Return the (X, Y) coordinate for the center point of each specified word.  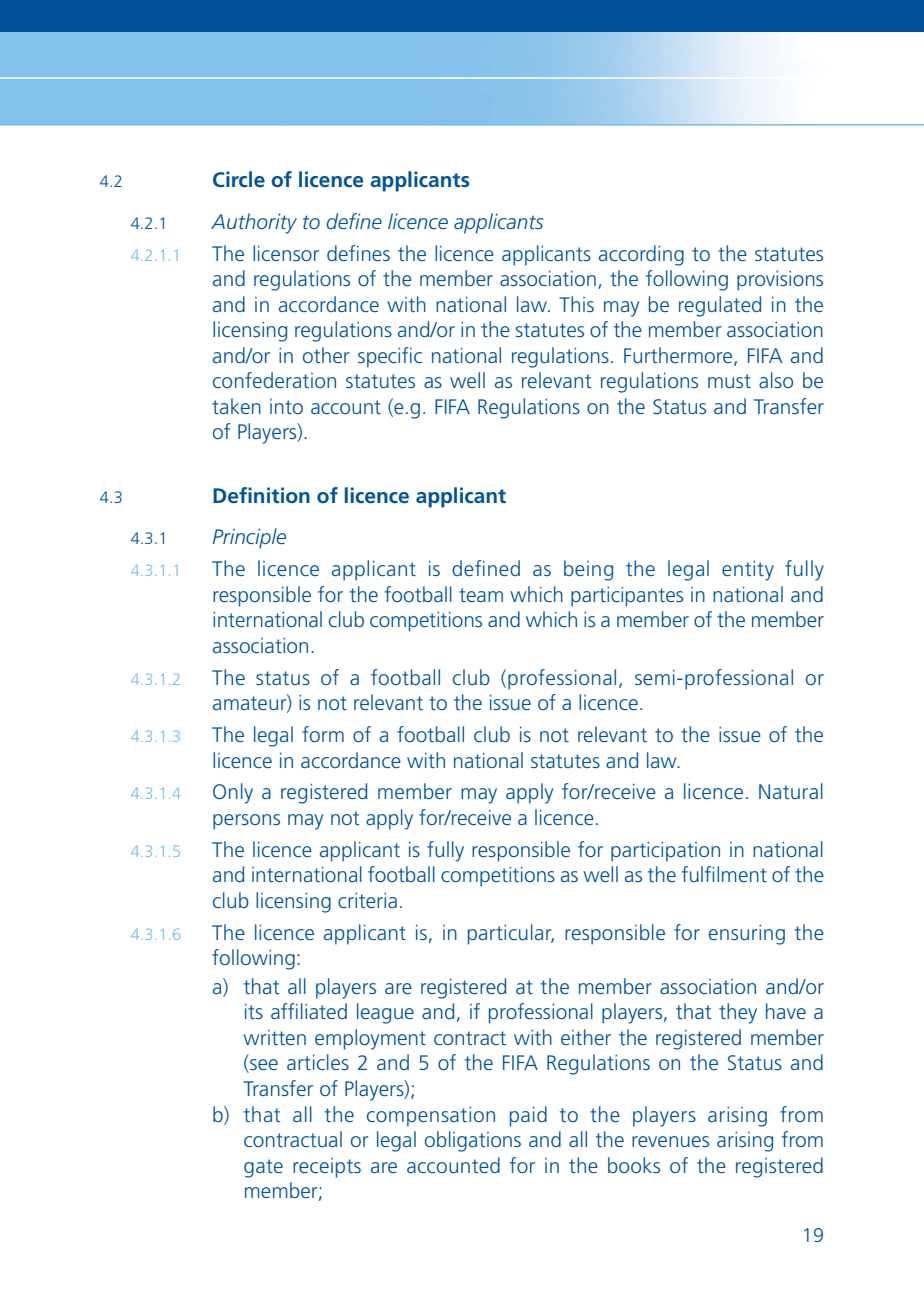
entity (748, 571)
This (576, 304)
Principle (249, 538)
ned (504, 568)
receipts (327, 1168)
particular (511, 934)
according (641, 255)
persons (246, 822)
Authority (254, 223)
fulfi (698, 874)
